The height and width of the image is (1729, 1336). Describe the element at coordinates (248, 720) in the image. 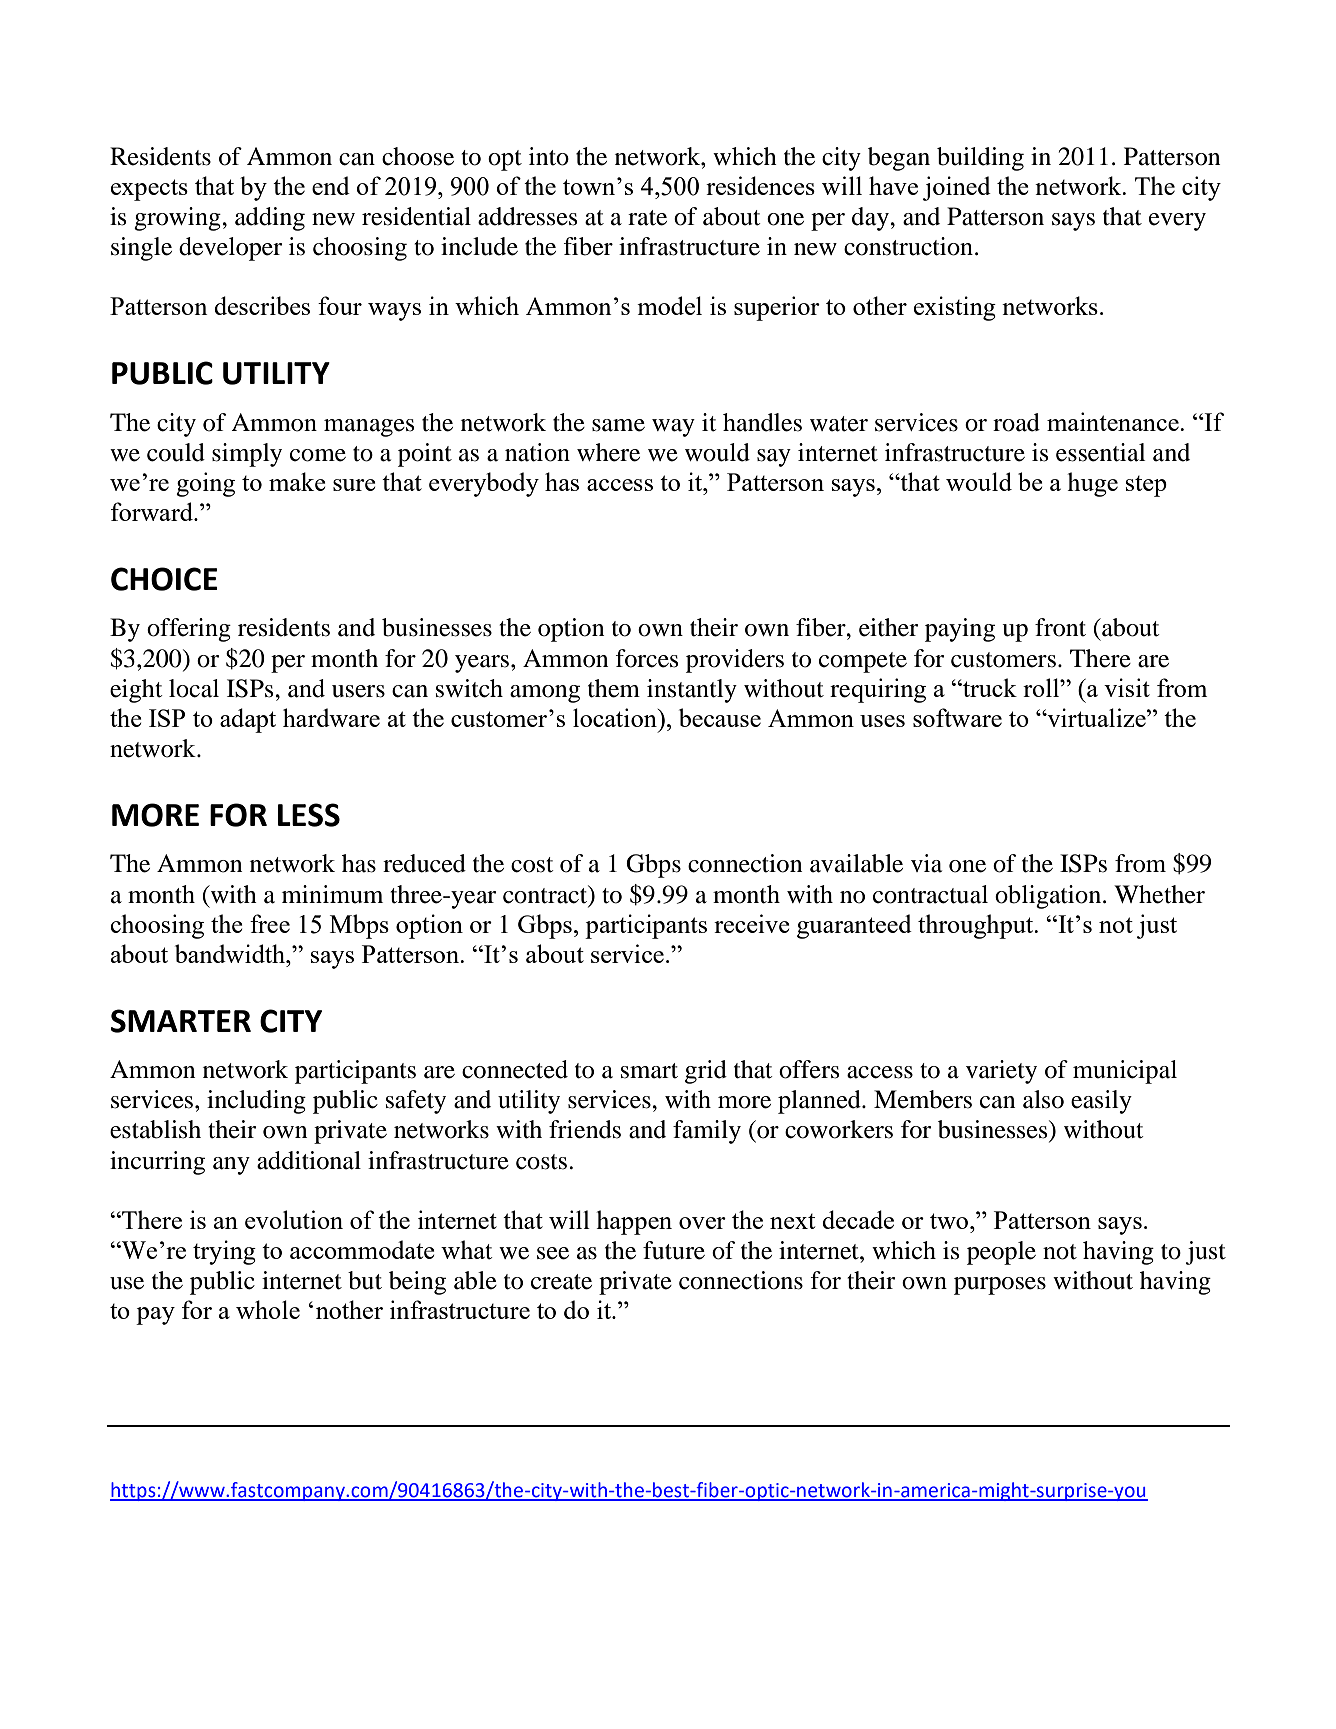

I see `adapt` at that location.
